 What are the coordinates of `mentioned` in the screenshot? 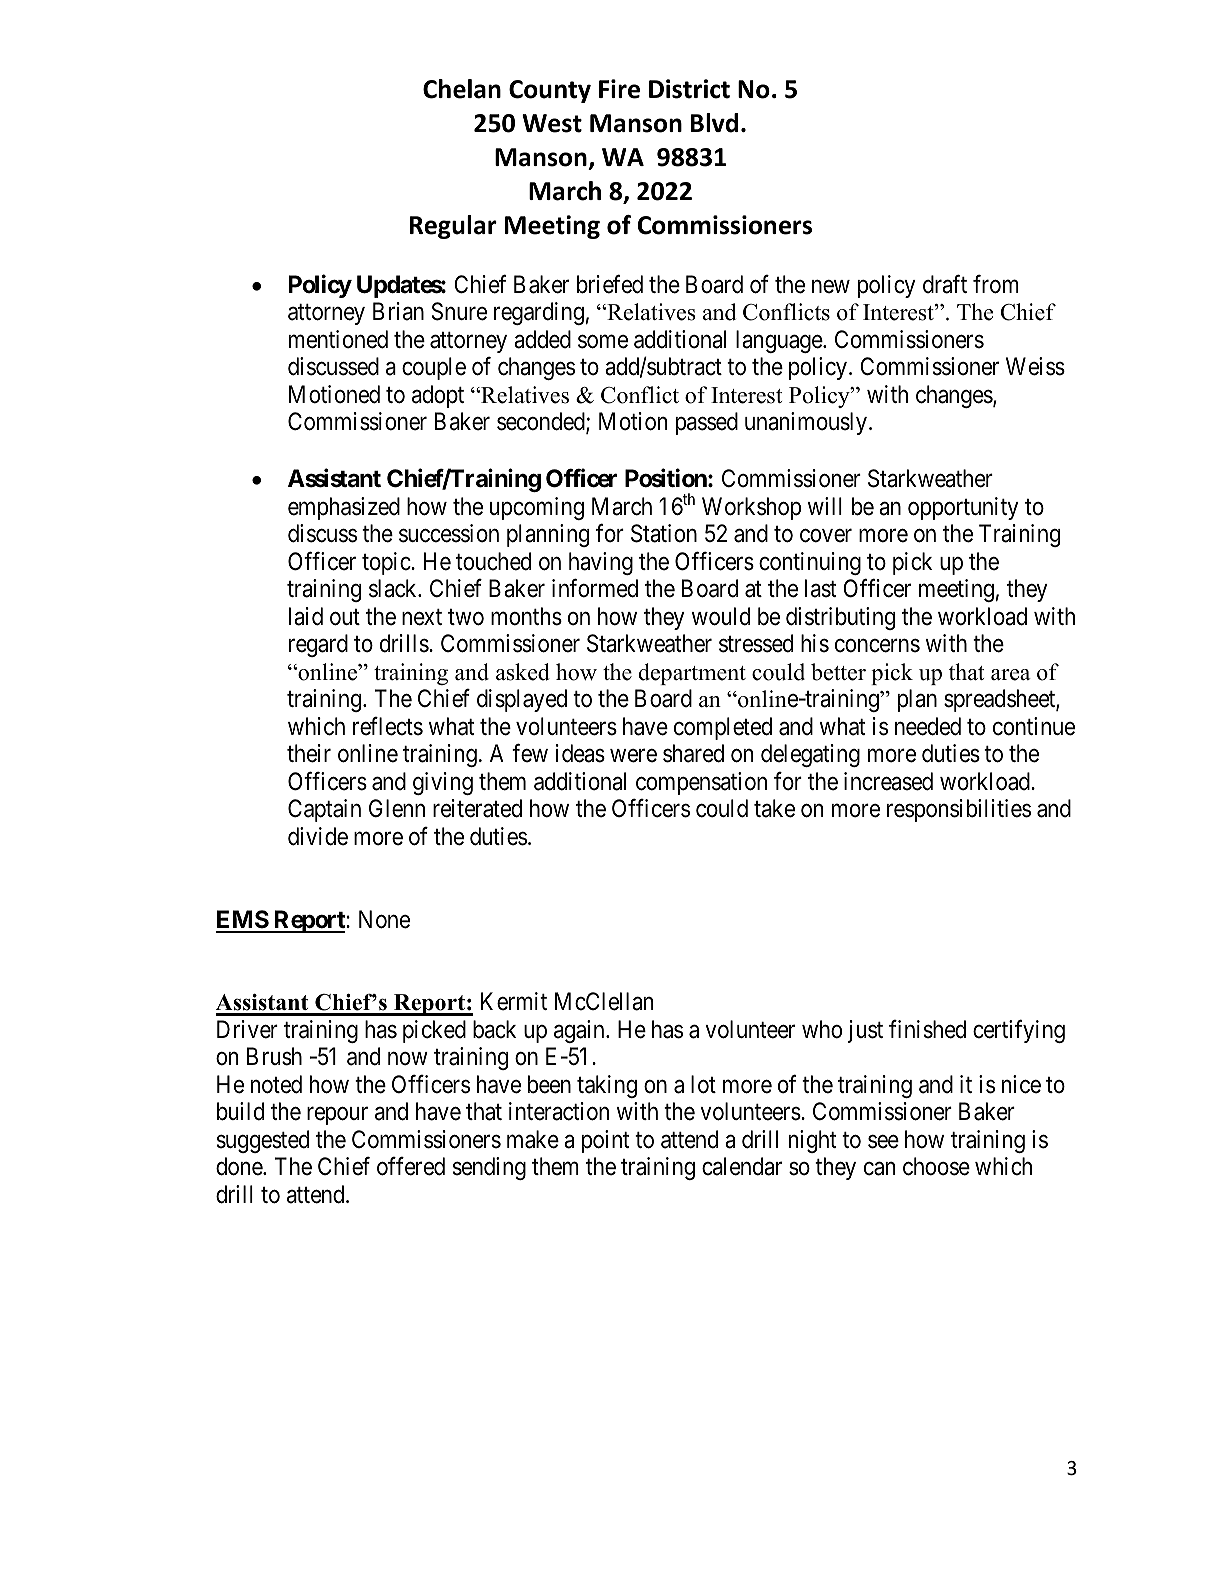 It's located at (338, 339).
